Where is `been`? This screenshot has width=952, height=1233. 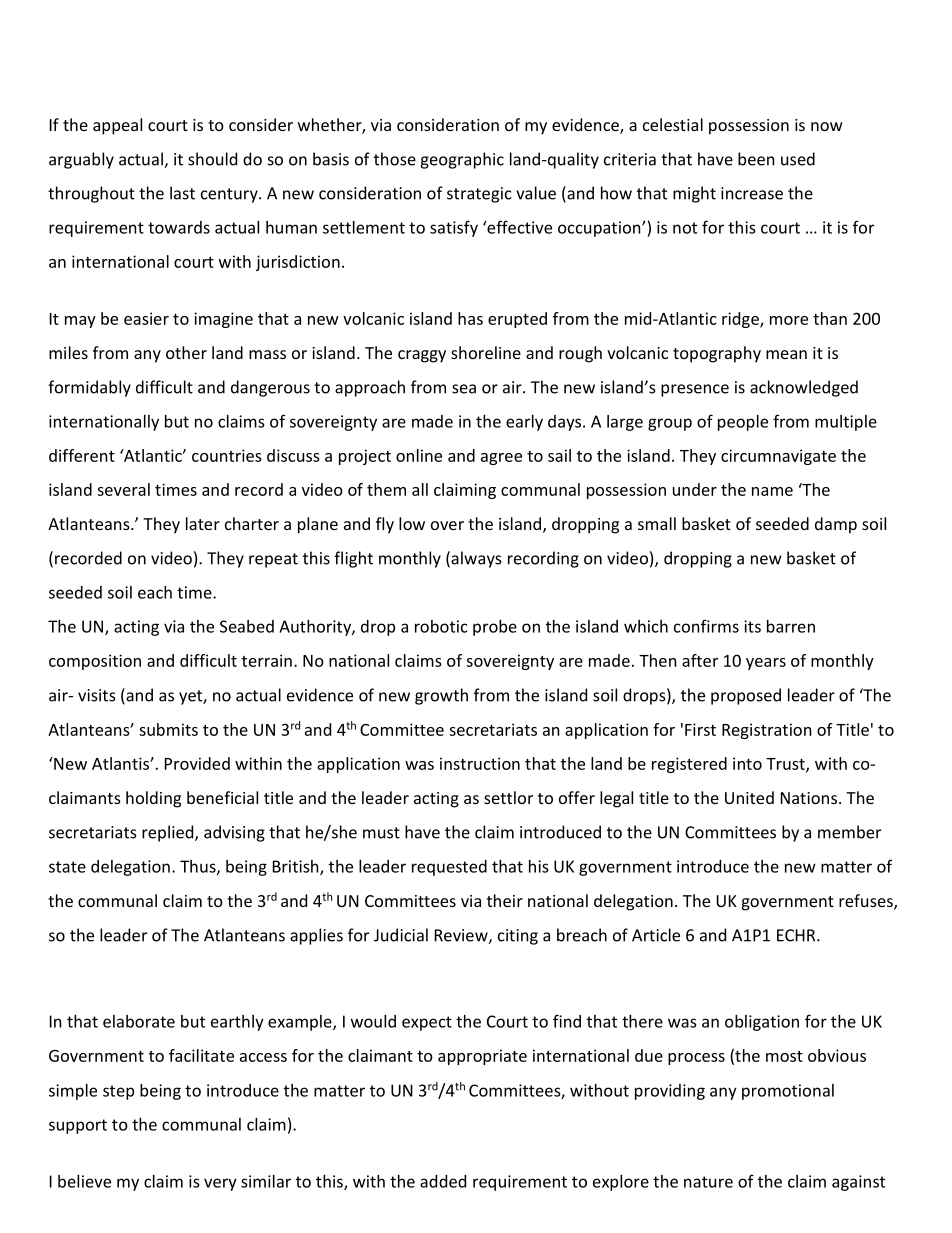 been is located at coordinates (756, 159).
